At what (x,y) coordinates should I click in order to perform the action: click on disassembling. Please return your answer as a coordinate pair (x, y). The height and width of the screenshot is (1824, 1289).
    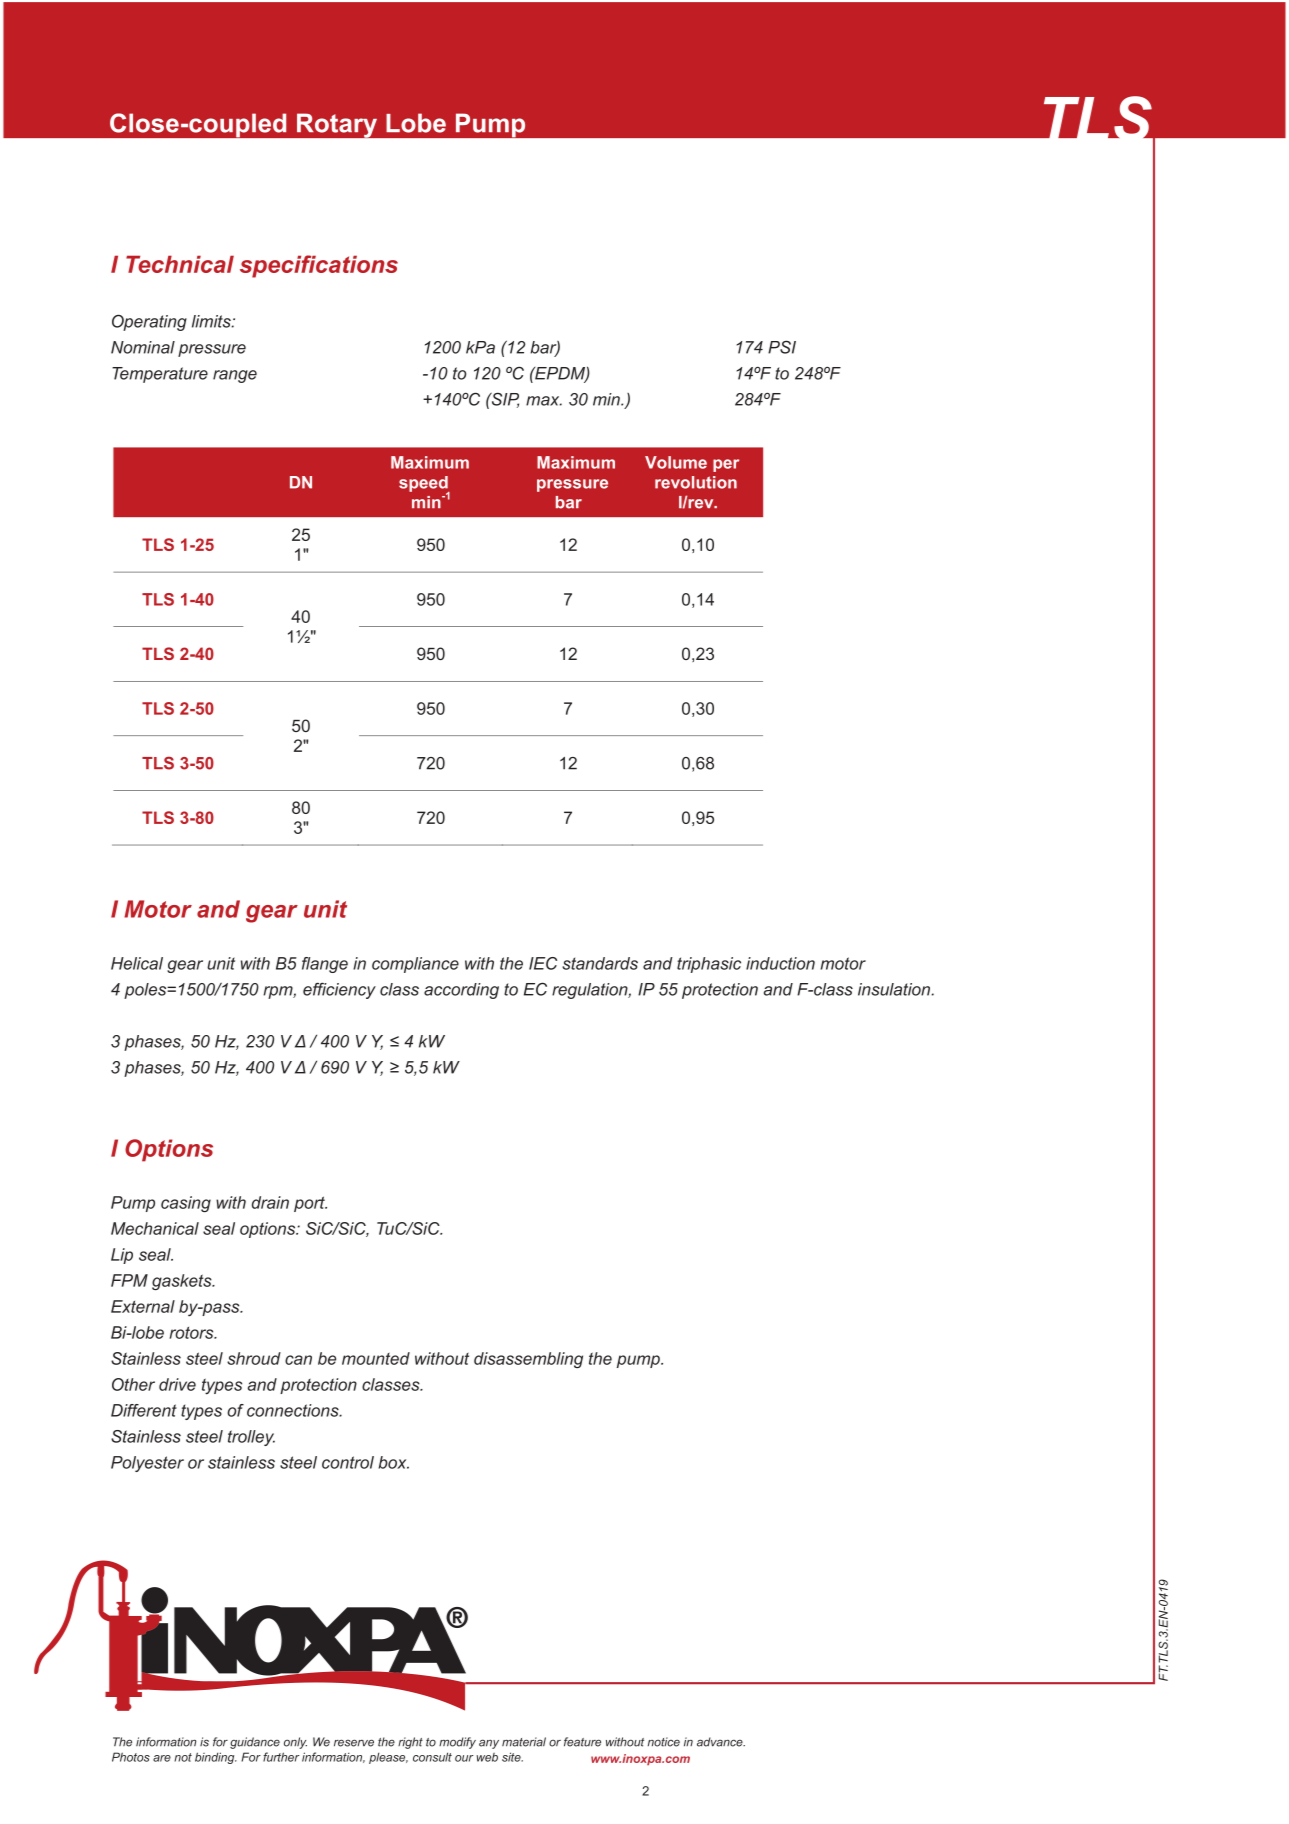
    Looking at the image, I should click on (528, 1360).
